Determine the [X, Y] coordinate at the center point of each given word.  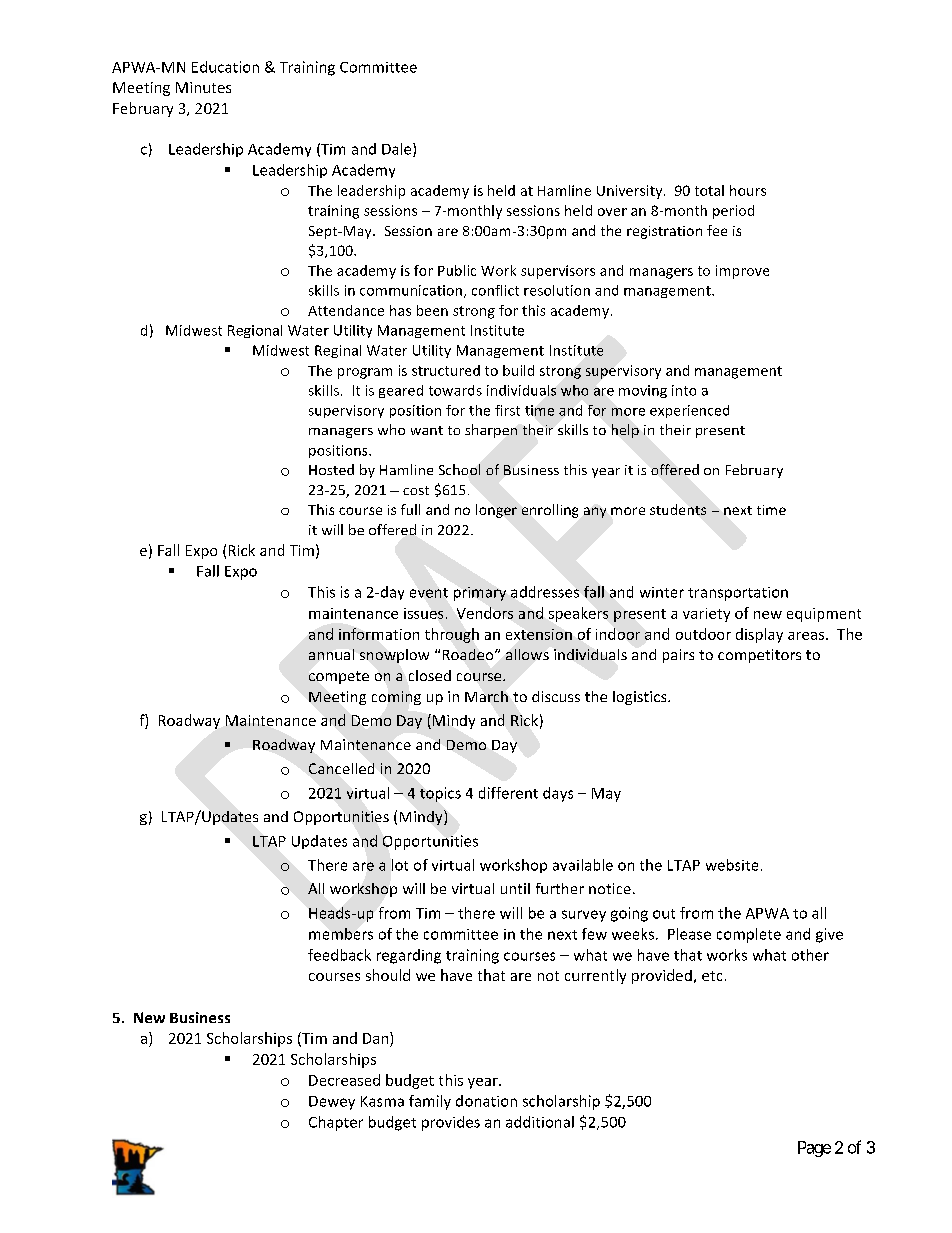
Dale [398, 150]
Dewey [332, 1103]
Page [814, 1149]
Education [225, 67]
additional [540, 1122]
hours [748, 190]
